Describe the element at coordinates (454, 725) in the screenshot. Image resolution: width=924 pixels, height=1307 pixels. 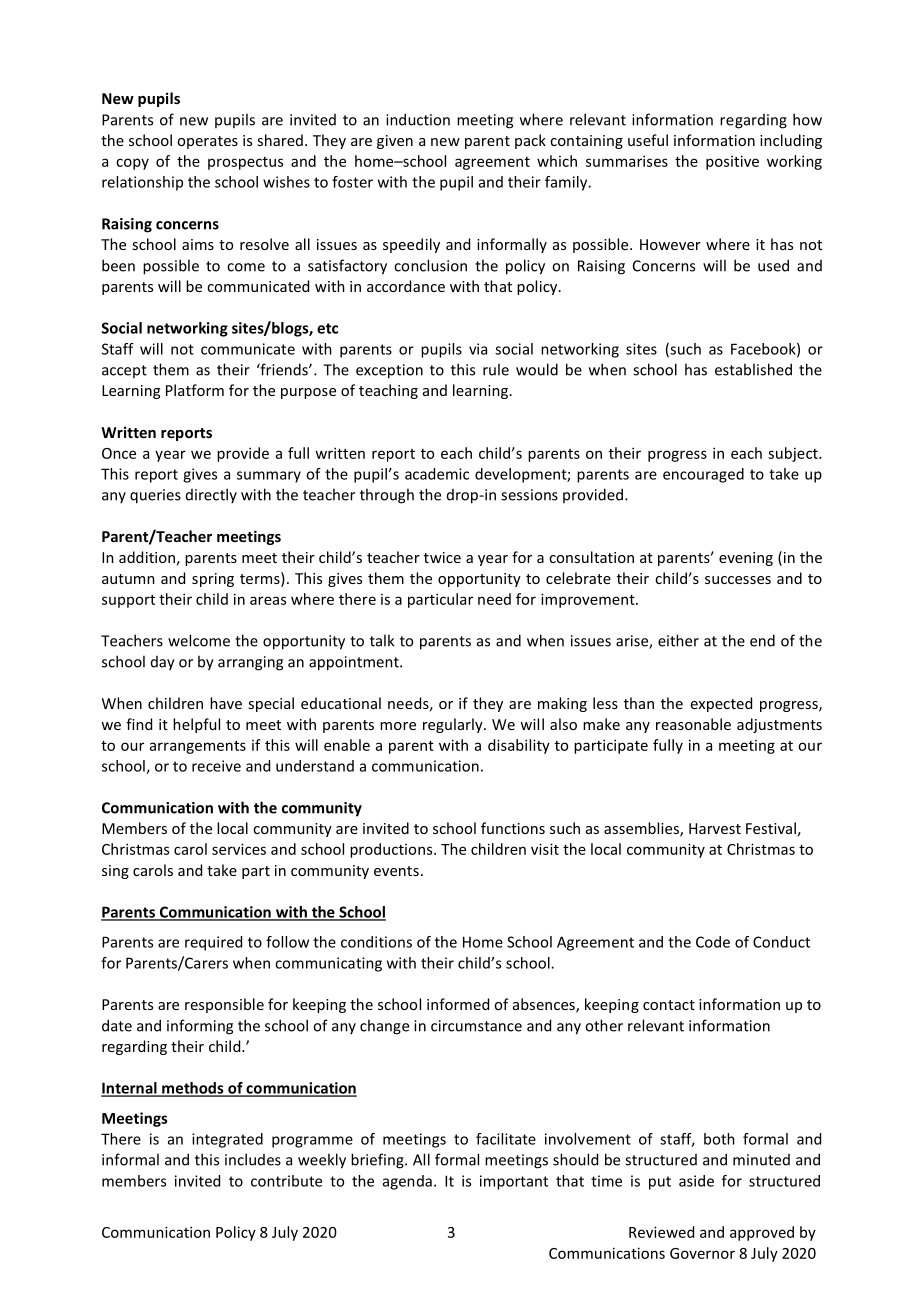
I see `regularly` at that location.
